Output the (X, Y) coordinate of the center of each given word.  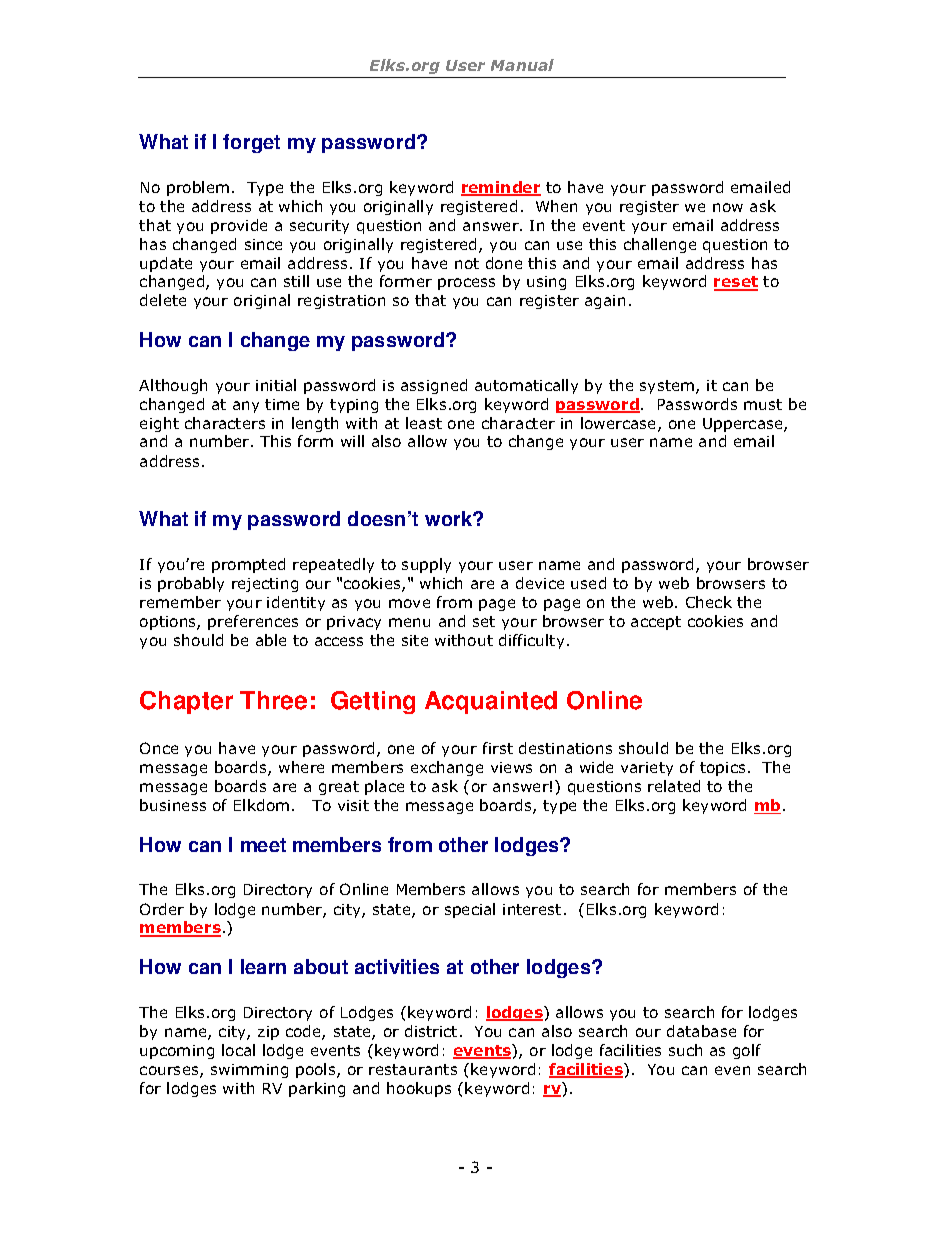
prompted (248, 565)
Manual (522, 65)
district (431, 1031)
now (728, 207)
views (511, 767)
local (238, 1050)
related (674, 786)
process (466, 284)
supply (426, 565)
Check (709, 602)
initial (276, 385)
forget (251, 143)
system (668, 387)
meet (263, 845)
